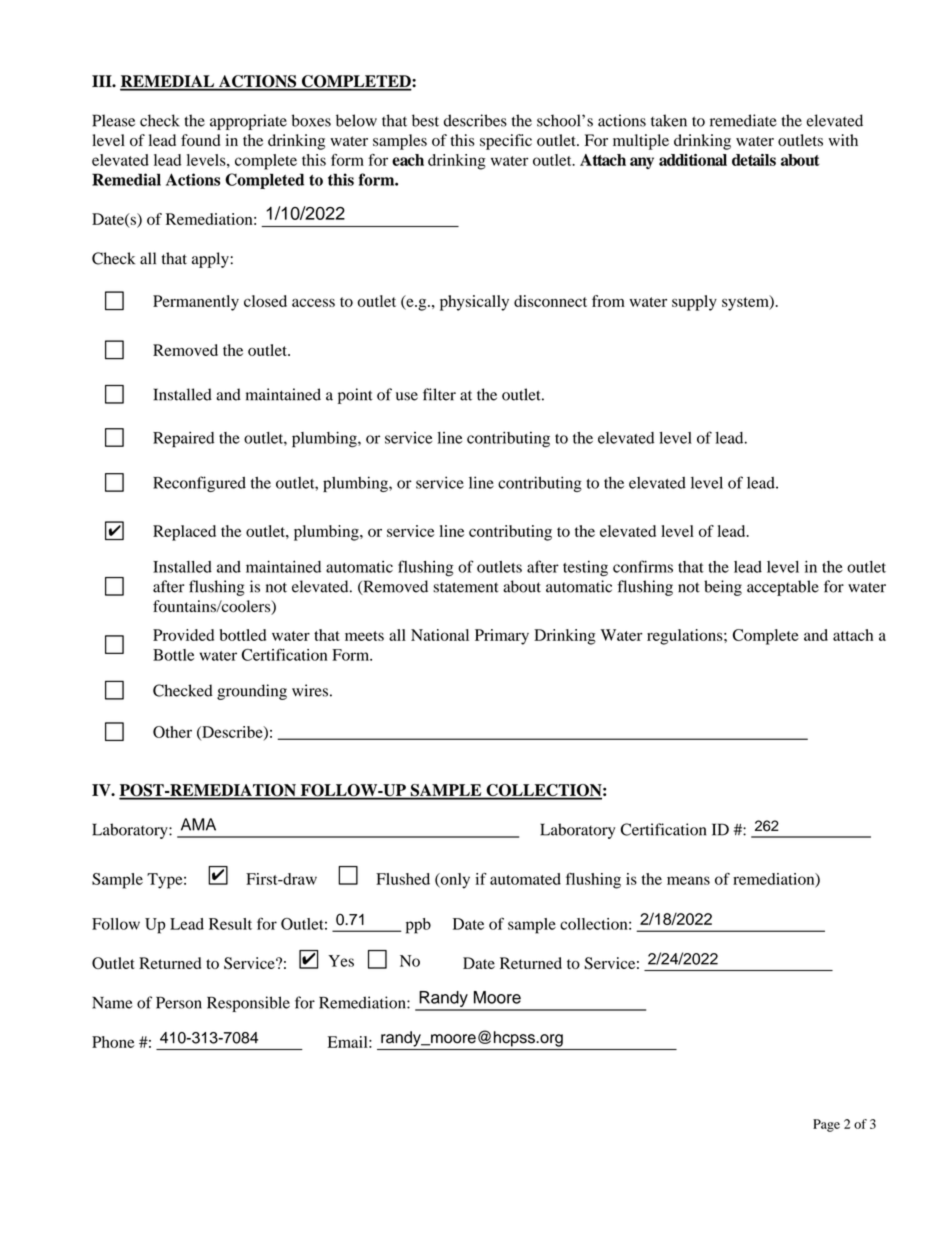 This image has height=1233, width=952. I want to click on supply, so click(694, 303).
